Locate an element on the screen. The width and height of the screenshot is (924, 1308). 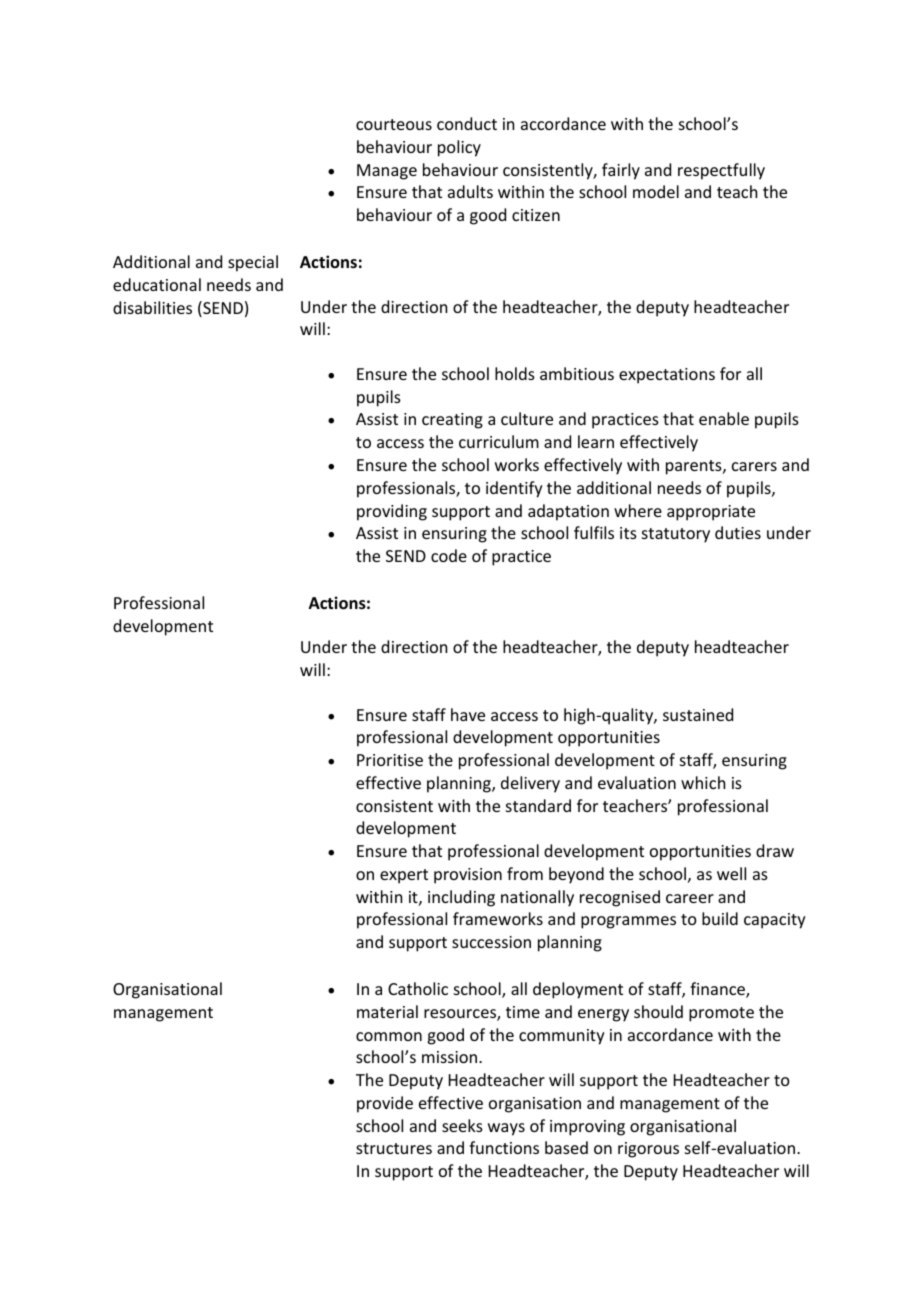
Prioritise is located at coordinates (390, 760).
